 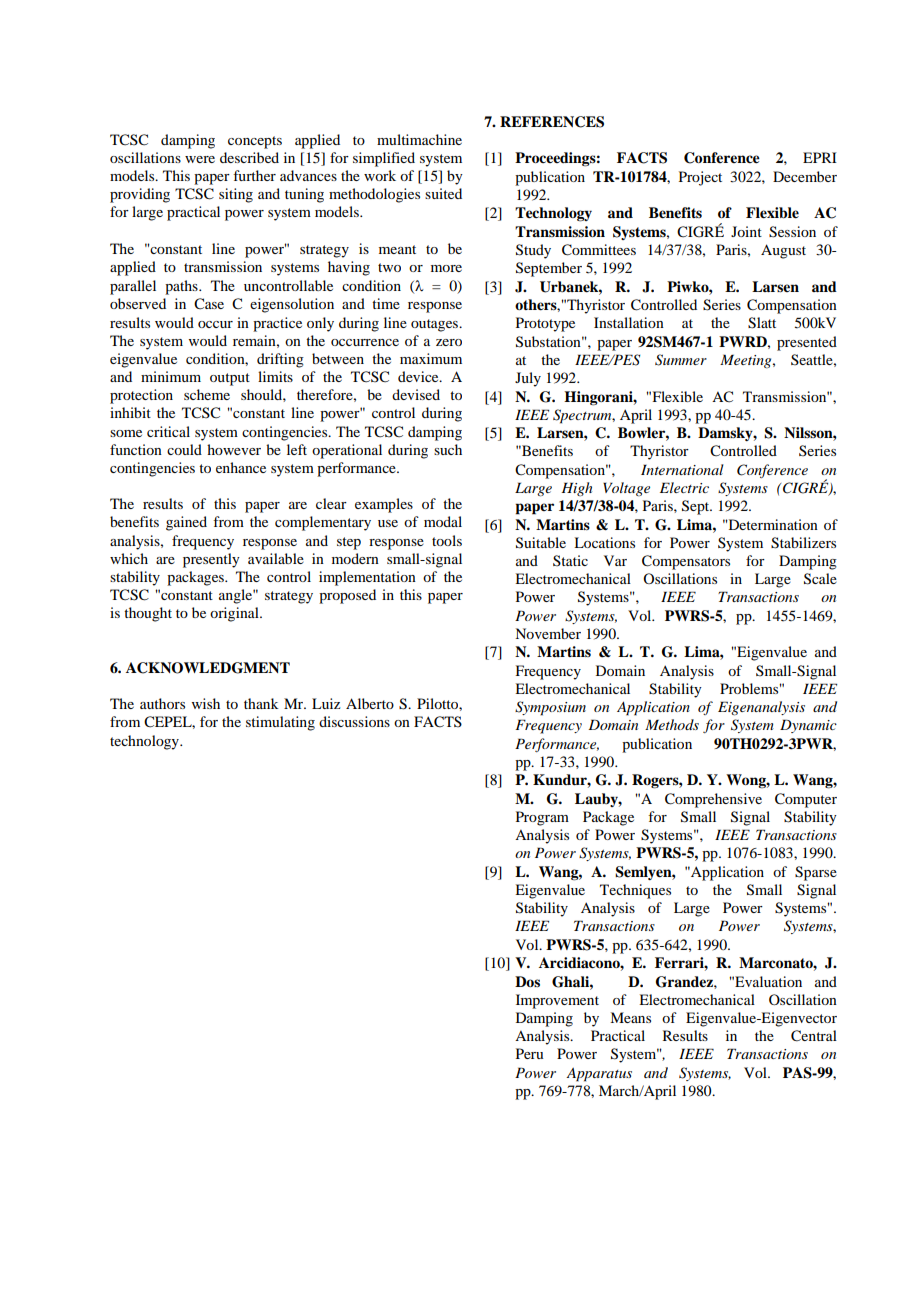 What do you see at coordinates (234, 449) in the screenshot?
I see `however` at bounding box center [234, 449].
